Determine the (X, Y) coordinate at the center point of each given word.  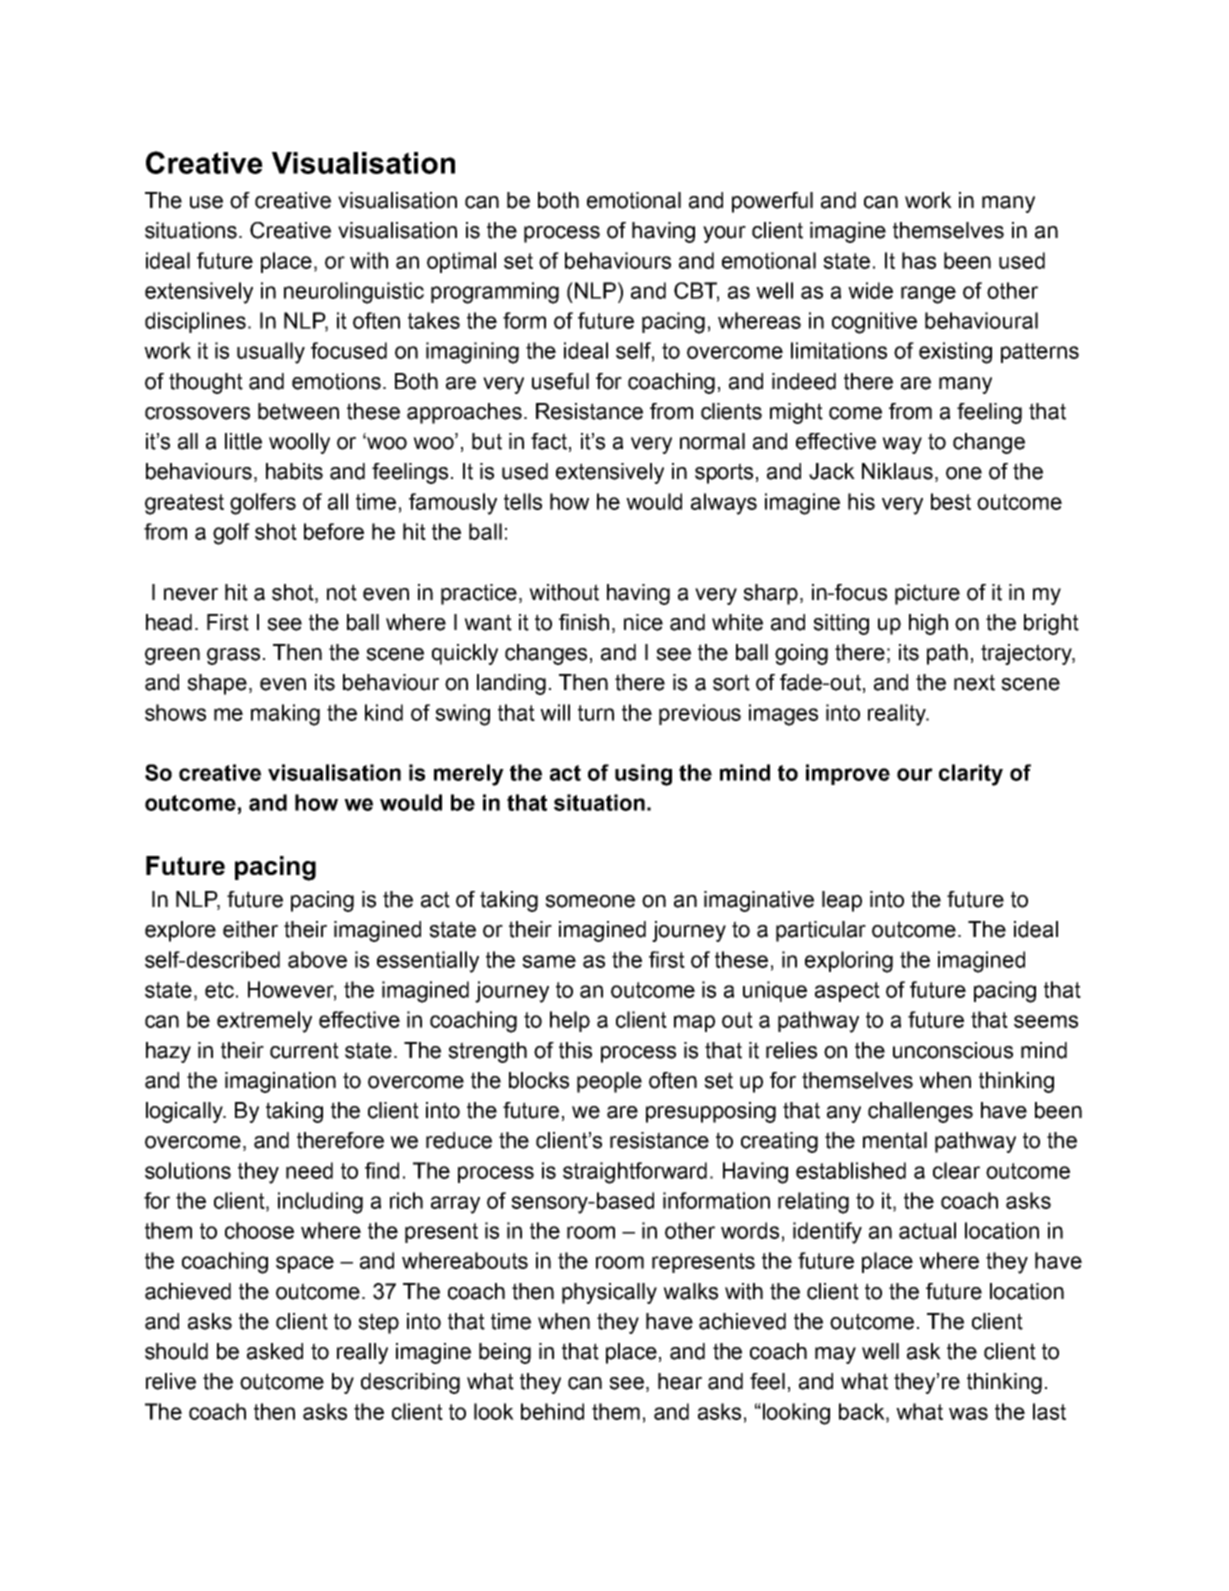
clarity (971, 775)
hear (680, 1381)
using (643, 775)
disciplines (195, 322)
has (919, 260)
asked (275, 1351)
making (285, 715)
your (724, 234)
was (968, 1413)
